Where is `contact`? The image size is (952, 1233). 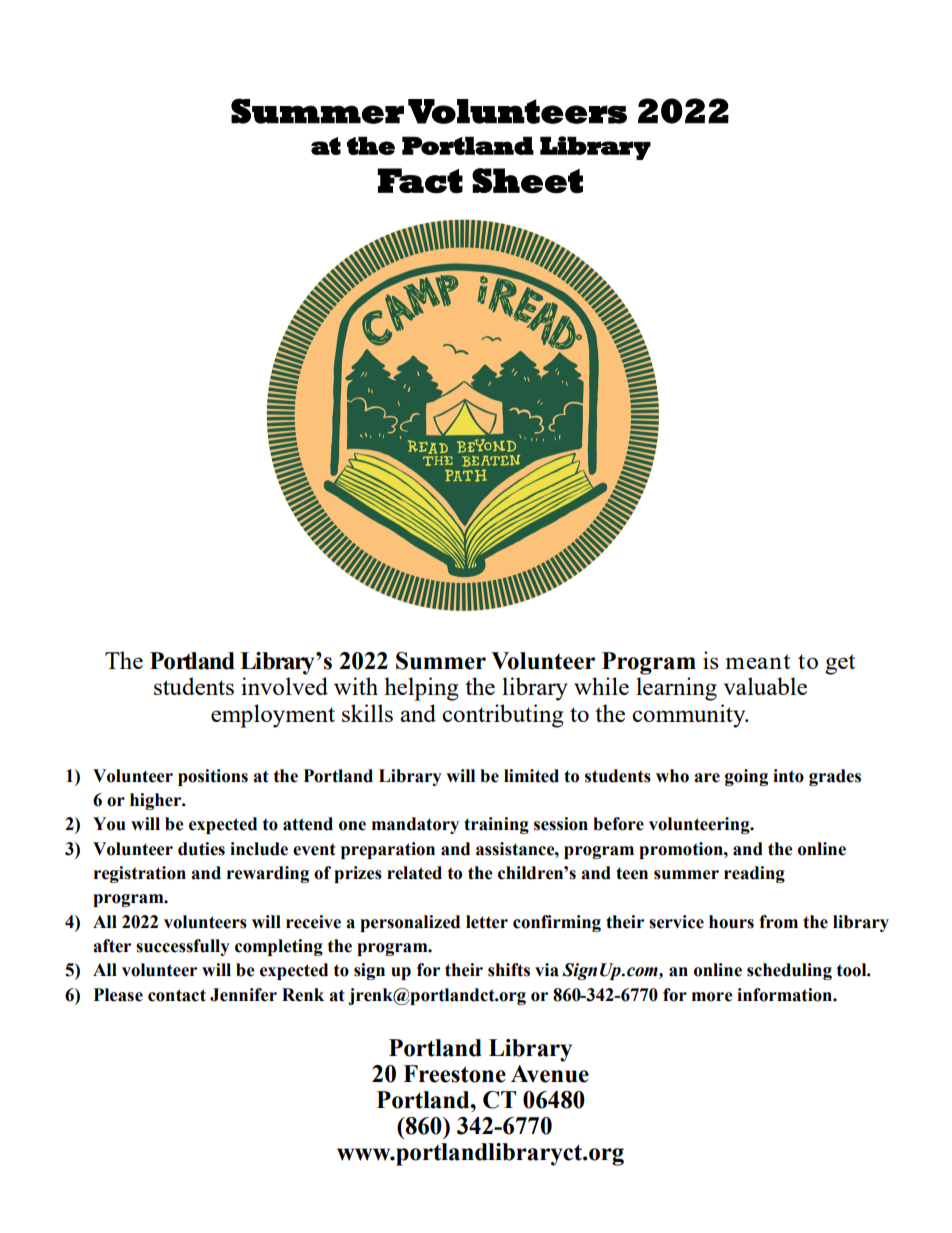
contact is located at coordinates (177, 995).
